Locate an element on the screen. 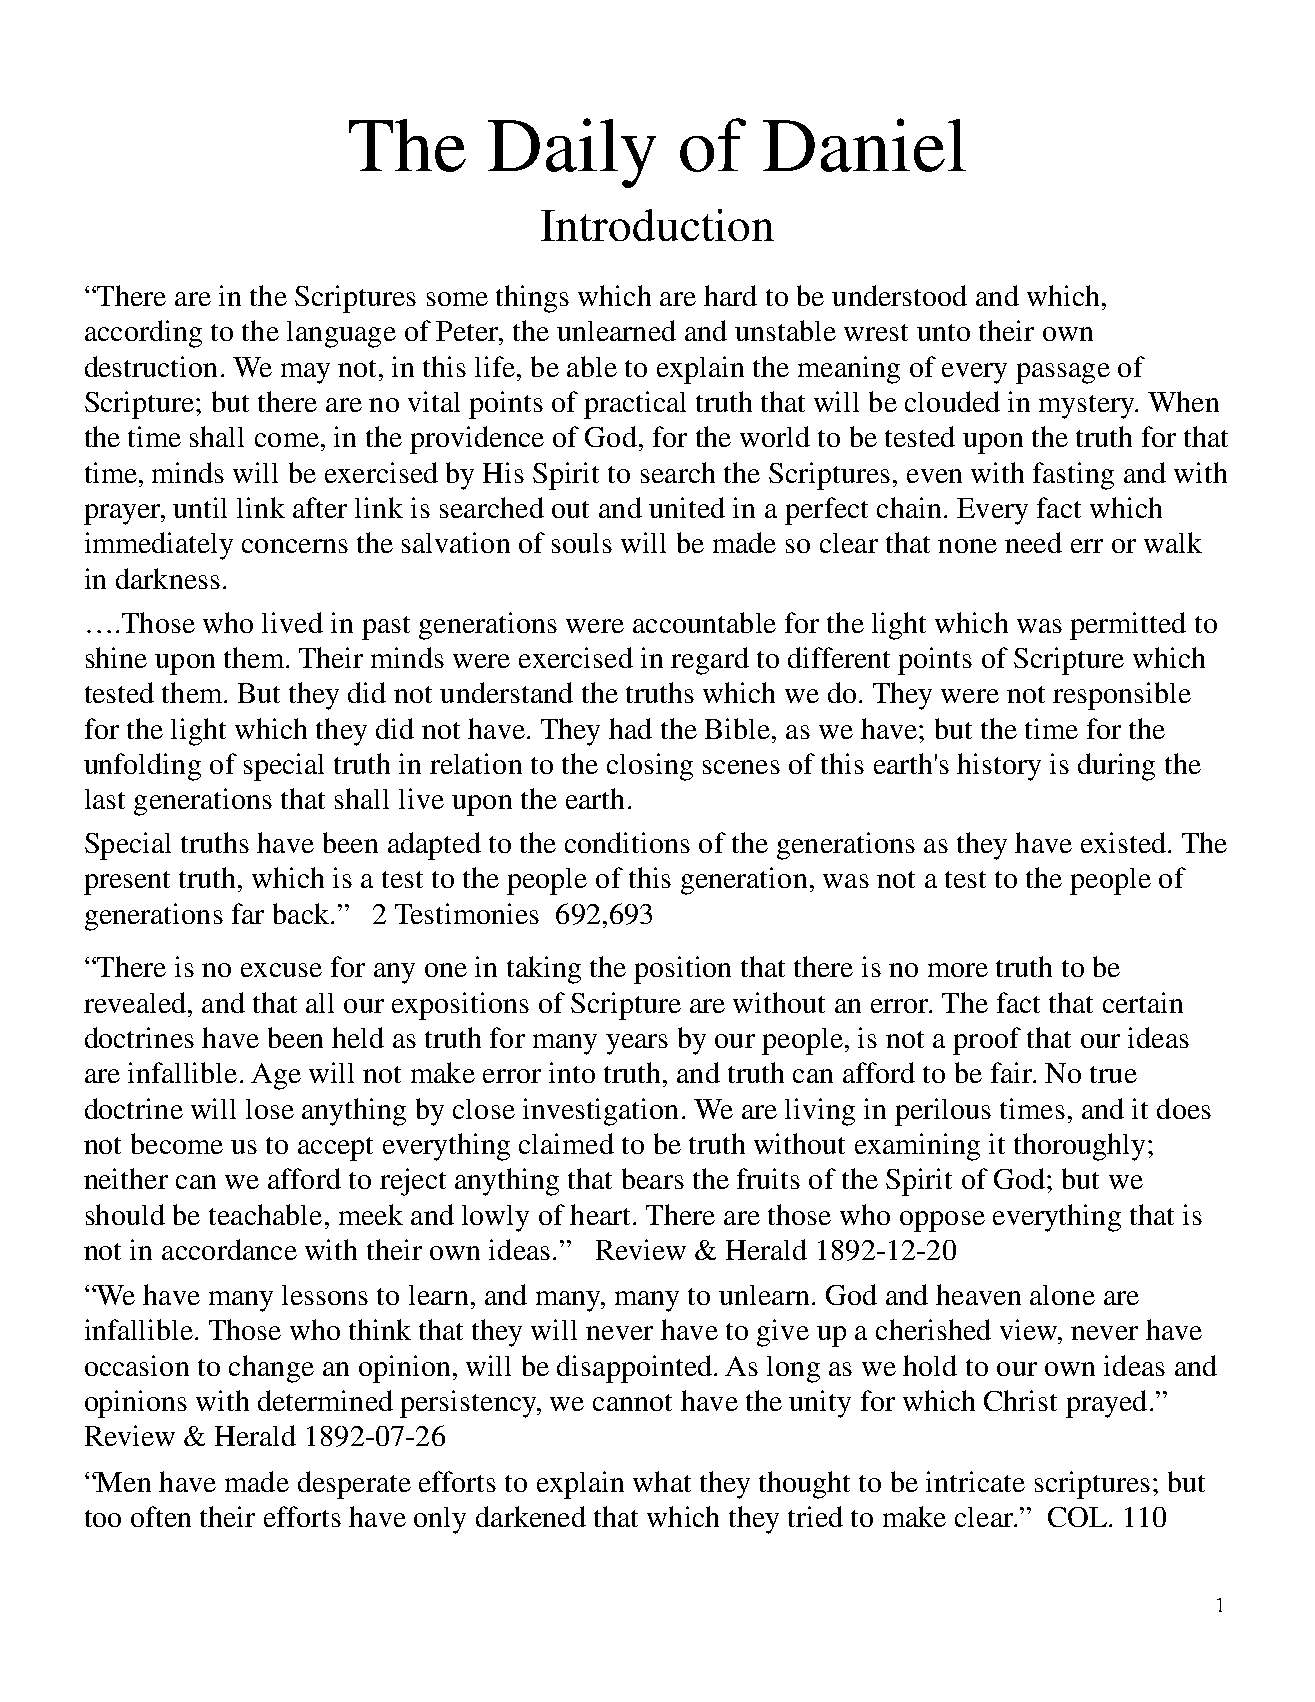 This screenshot has width=1315, height=1702. according is located at coordinates (143, 334).
